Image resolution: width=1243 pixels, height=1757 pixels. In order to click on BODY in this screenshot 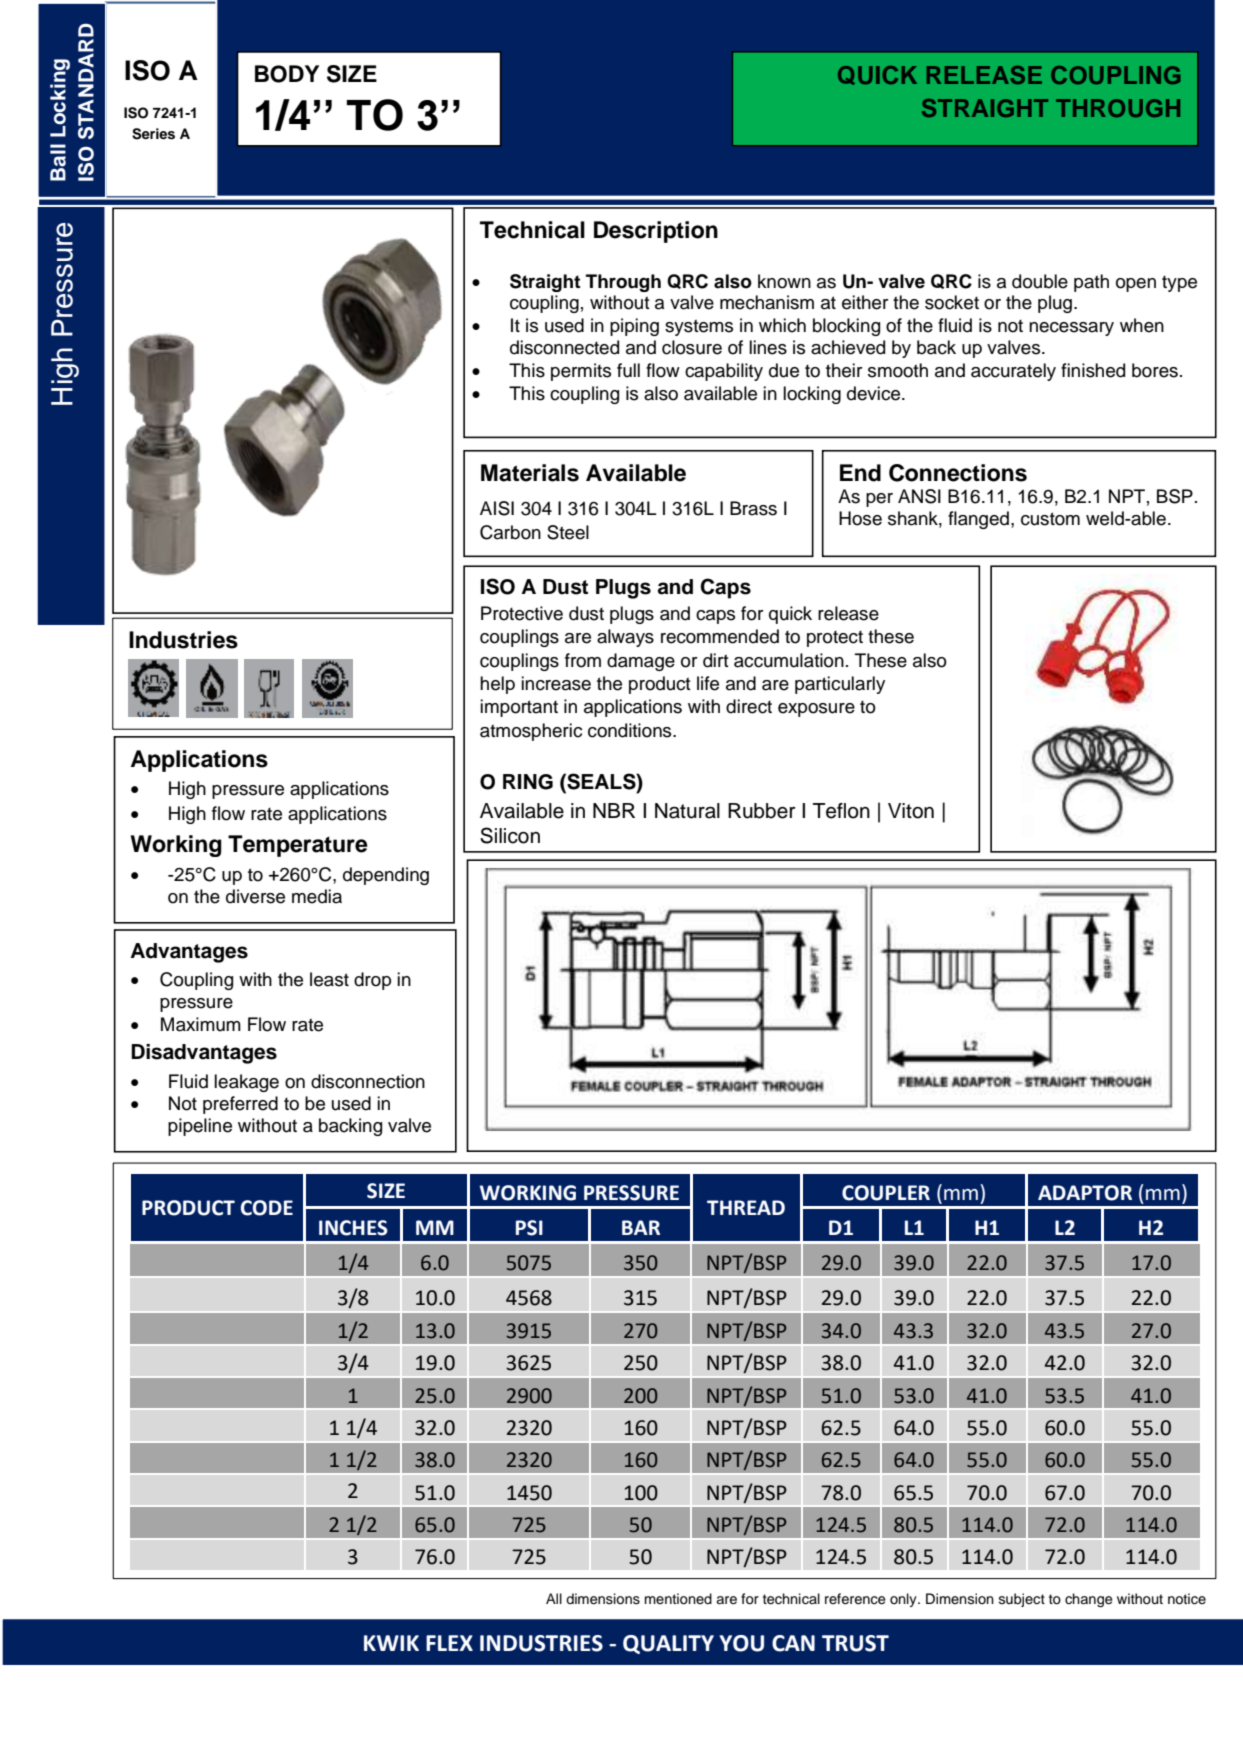, I will do `click(287, 74)`.
